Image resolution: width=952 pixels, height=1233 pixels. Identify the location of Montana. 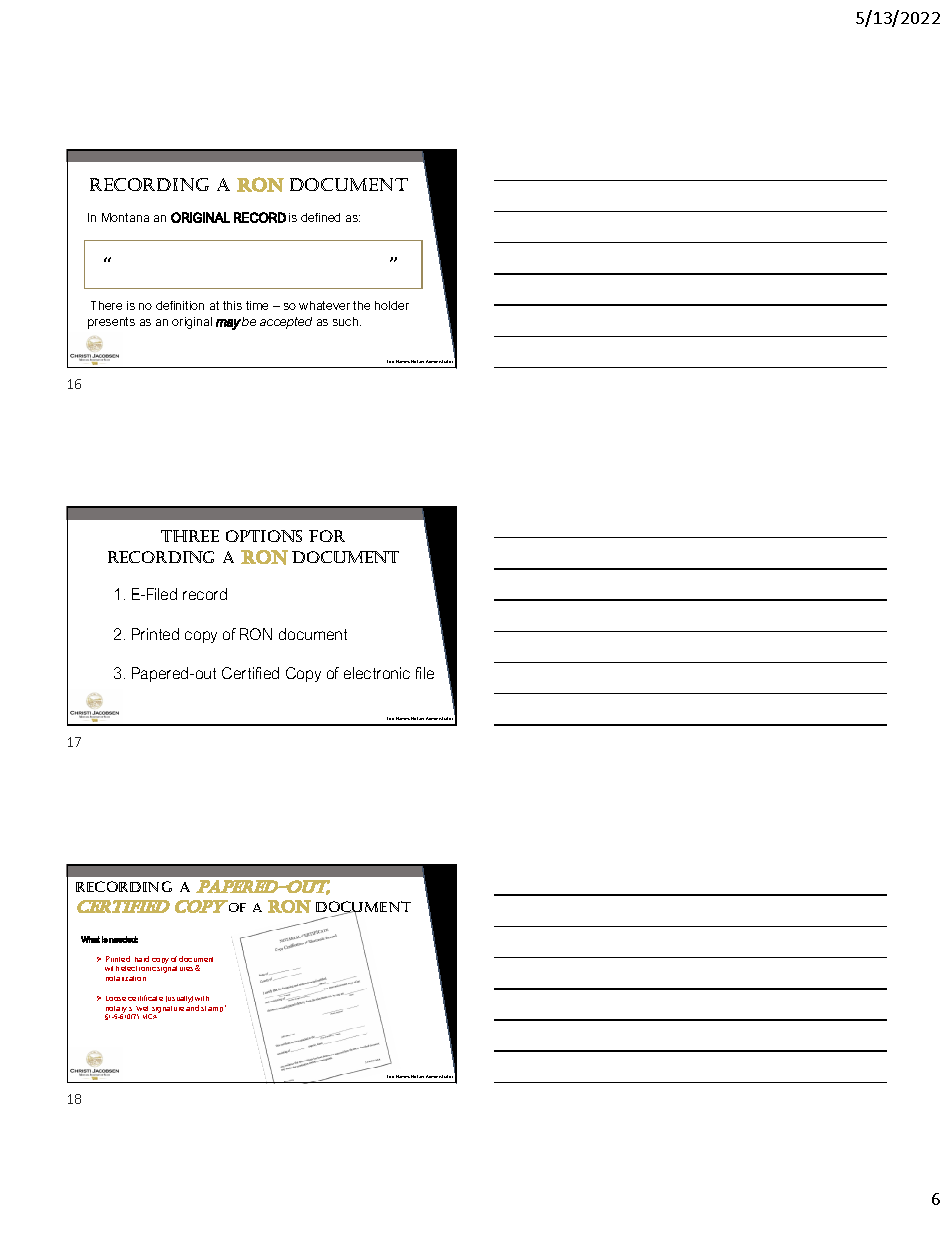
(125, 217).
